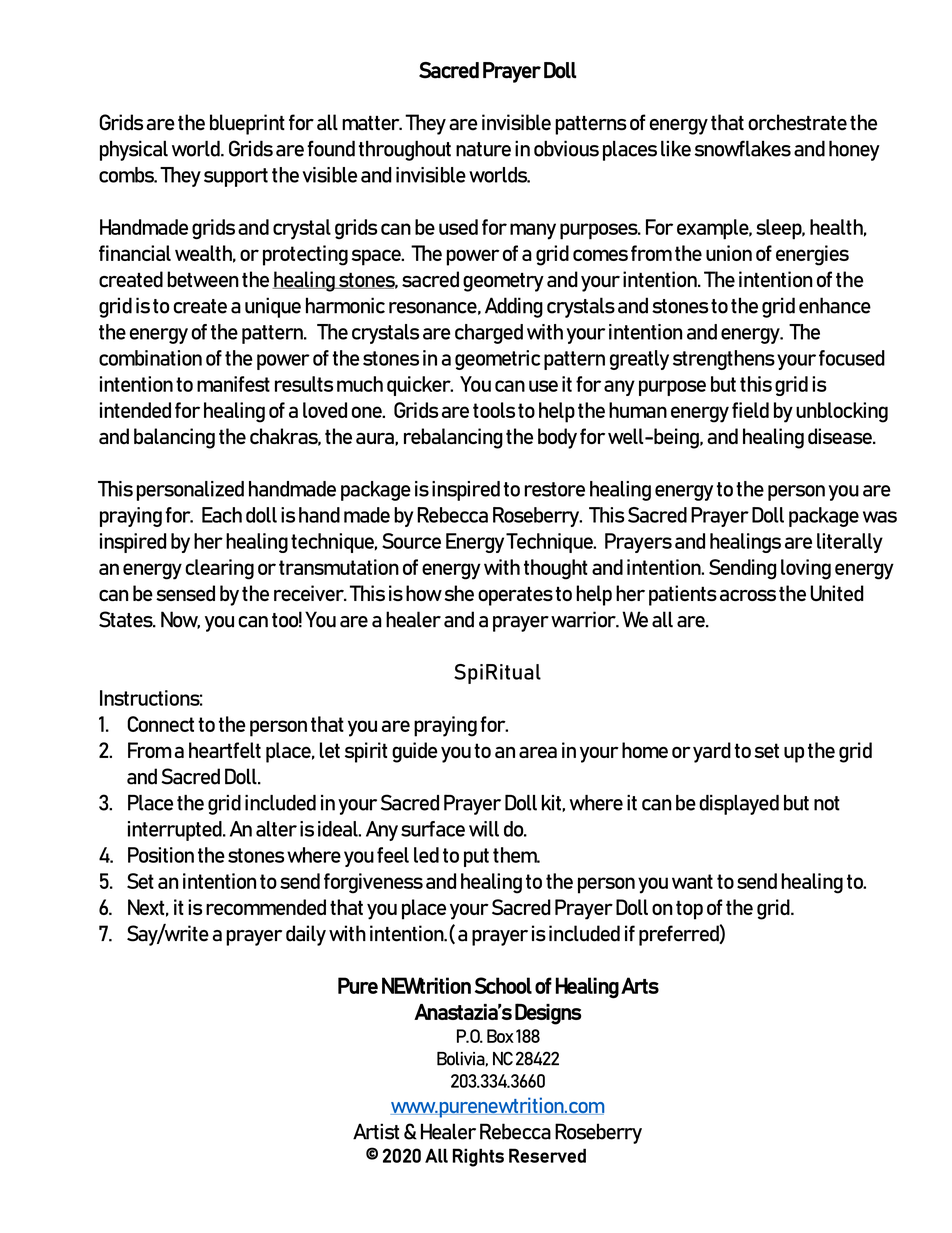  Describe the element at coordinates (376, 1131) in the screenshot. I see `Artist` at that location.
